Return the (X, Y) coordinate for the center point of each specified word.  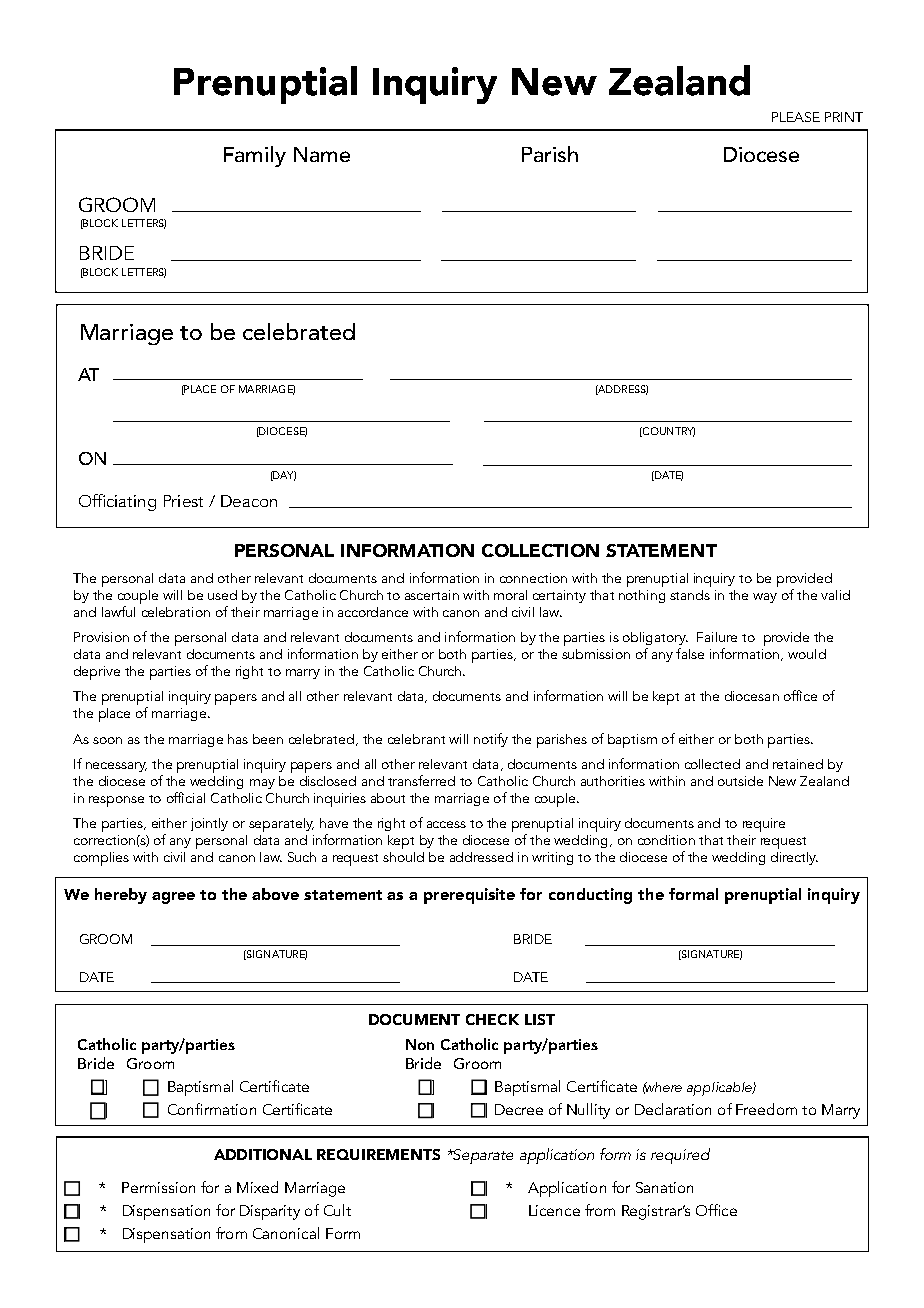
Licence (554, 1210)
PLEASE (796, 117)
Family (255, 156)
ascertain (432, 595)
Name (322, 154)
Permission (158, 1187)
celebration (175, 610)
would (807, 654)
